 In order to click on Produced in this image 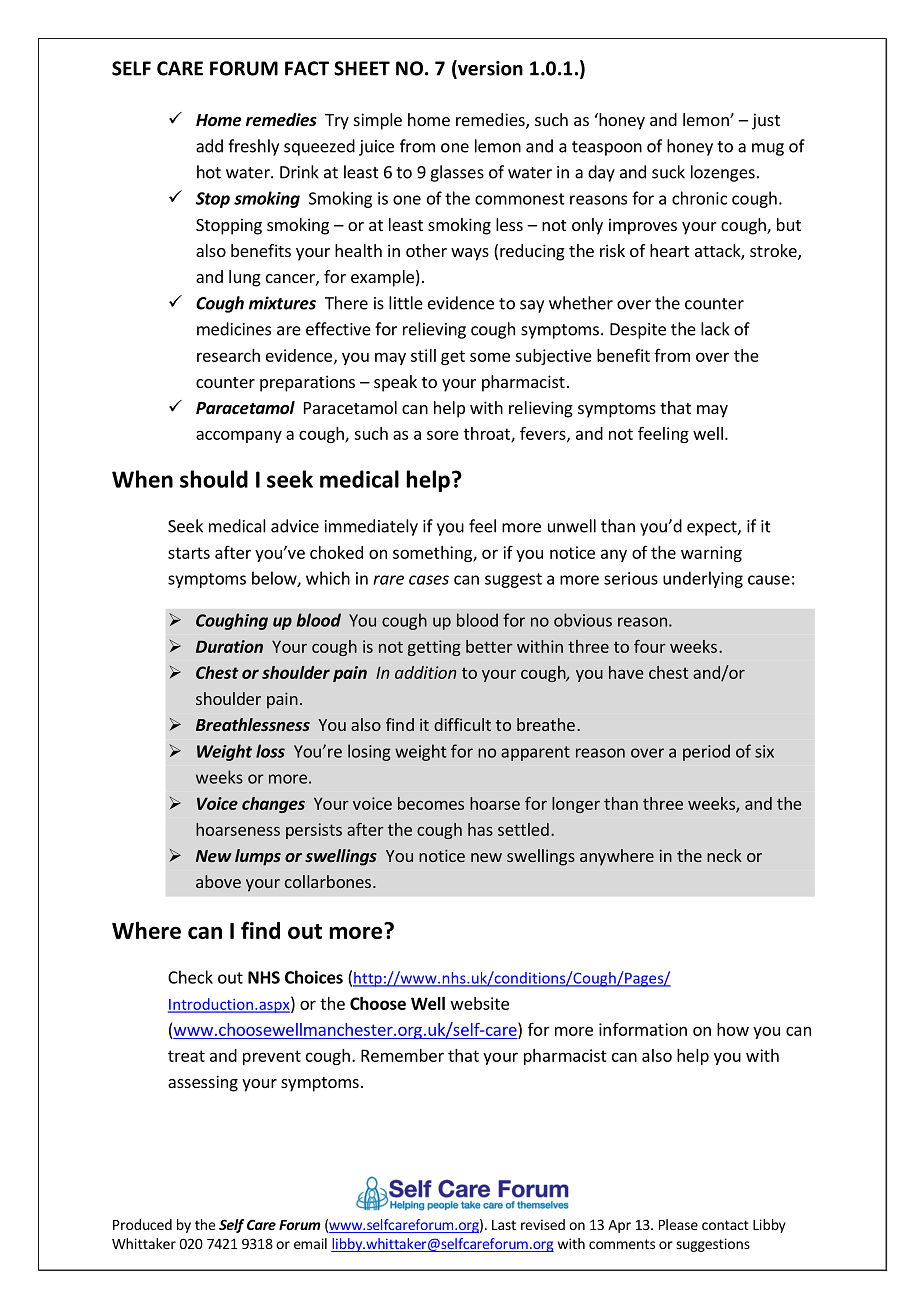, I will do `click(142, 1224)`.
